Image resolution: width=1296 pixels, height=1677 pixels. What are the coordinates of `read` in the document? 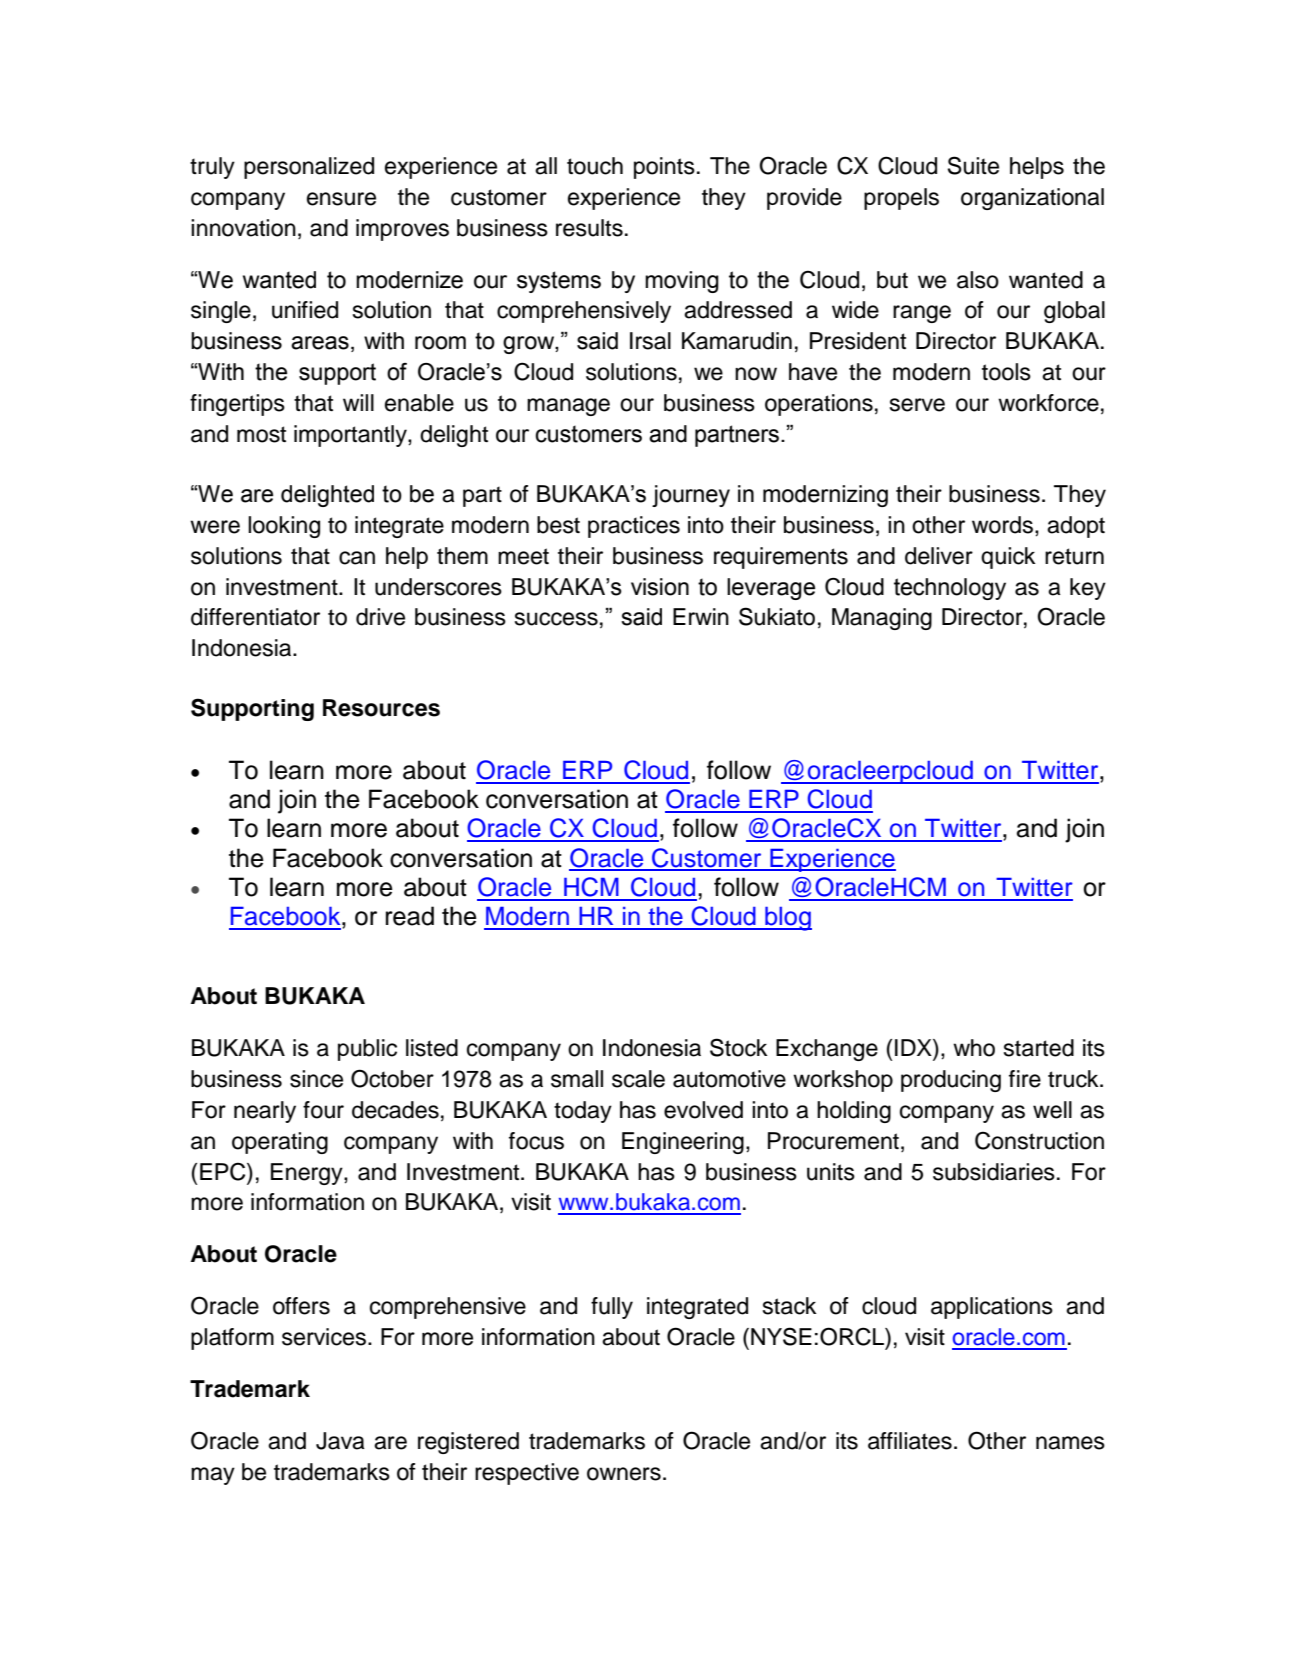 It's located at (410, 916).
